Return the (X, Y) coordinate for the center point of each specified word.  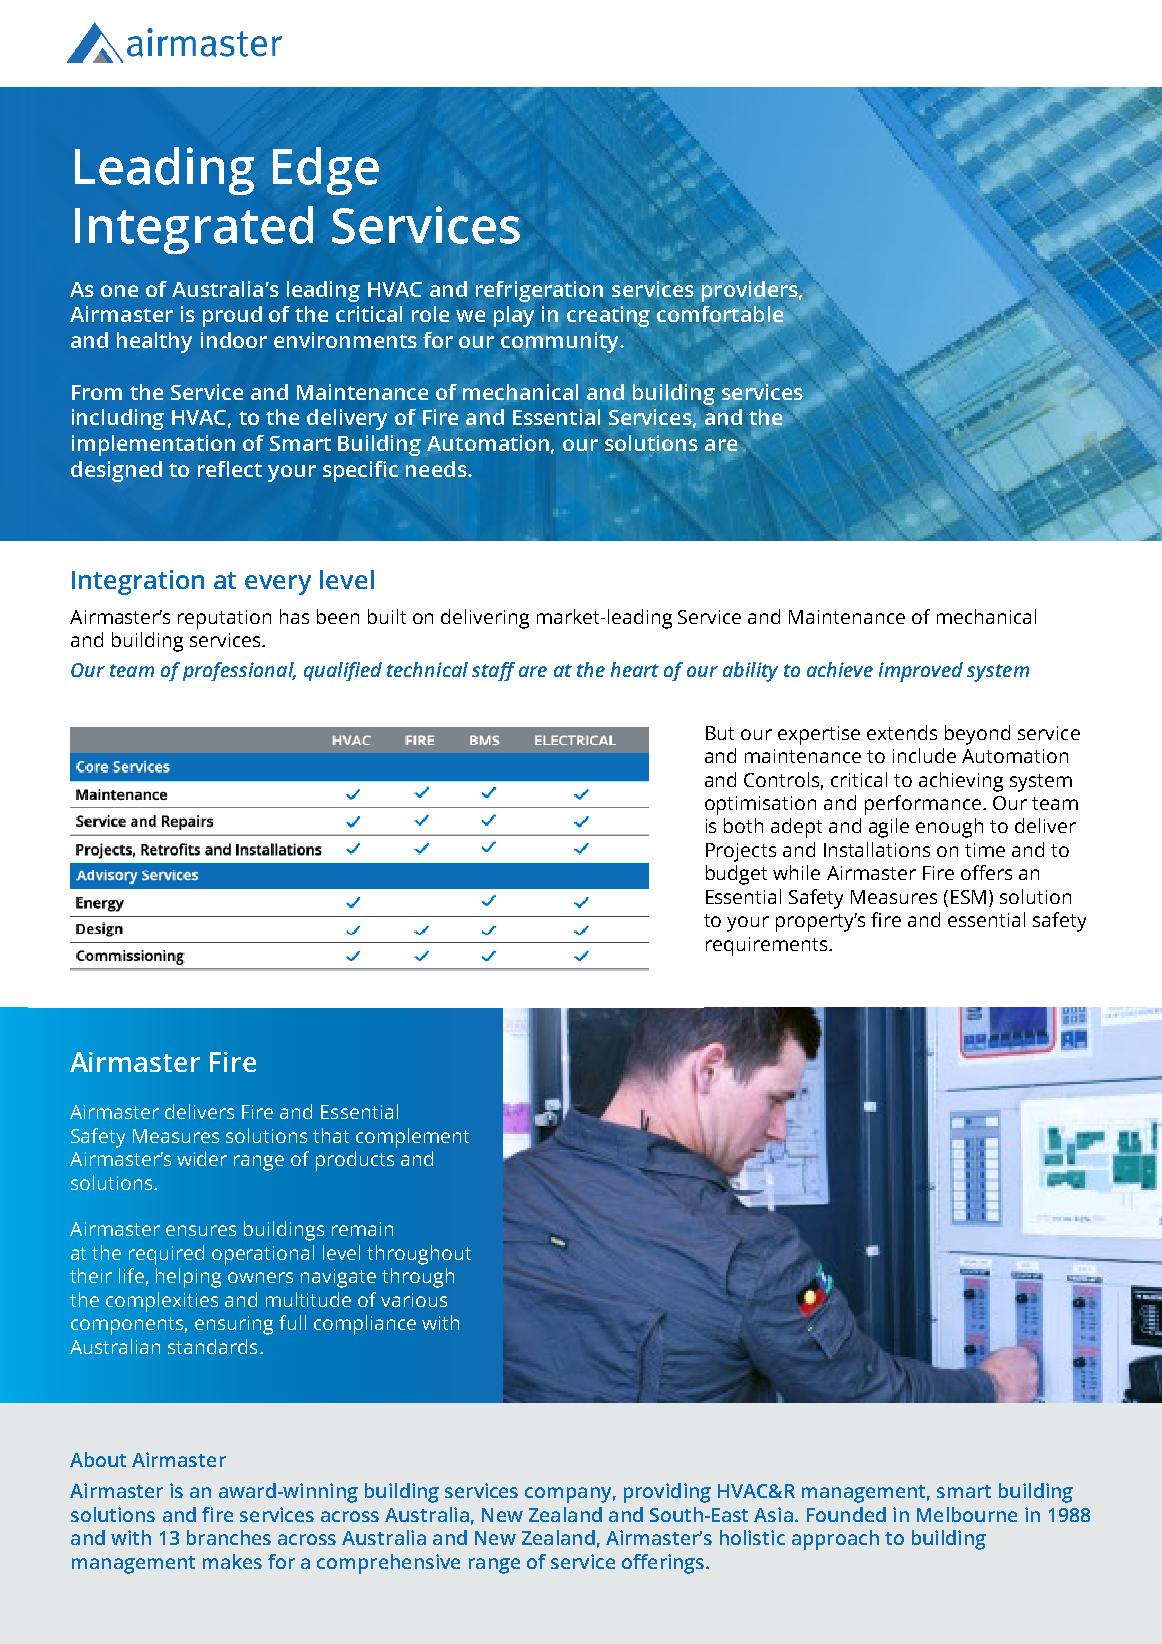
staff (493, 671)
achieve (840, 669)
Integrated (194, 230)
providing (667, 1493)
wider (202, 1158)
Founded (846, 1514)
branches (229, 1537)
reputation (224, 619)
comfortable (720, 314)
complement (412, 1138)
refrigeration (539, 291)
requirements (768, 946)
